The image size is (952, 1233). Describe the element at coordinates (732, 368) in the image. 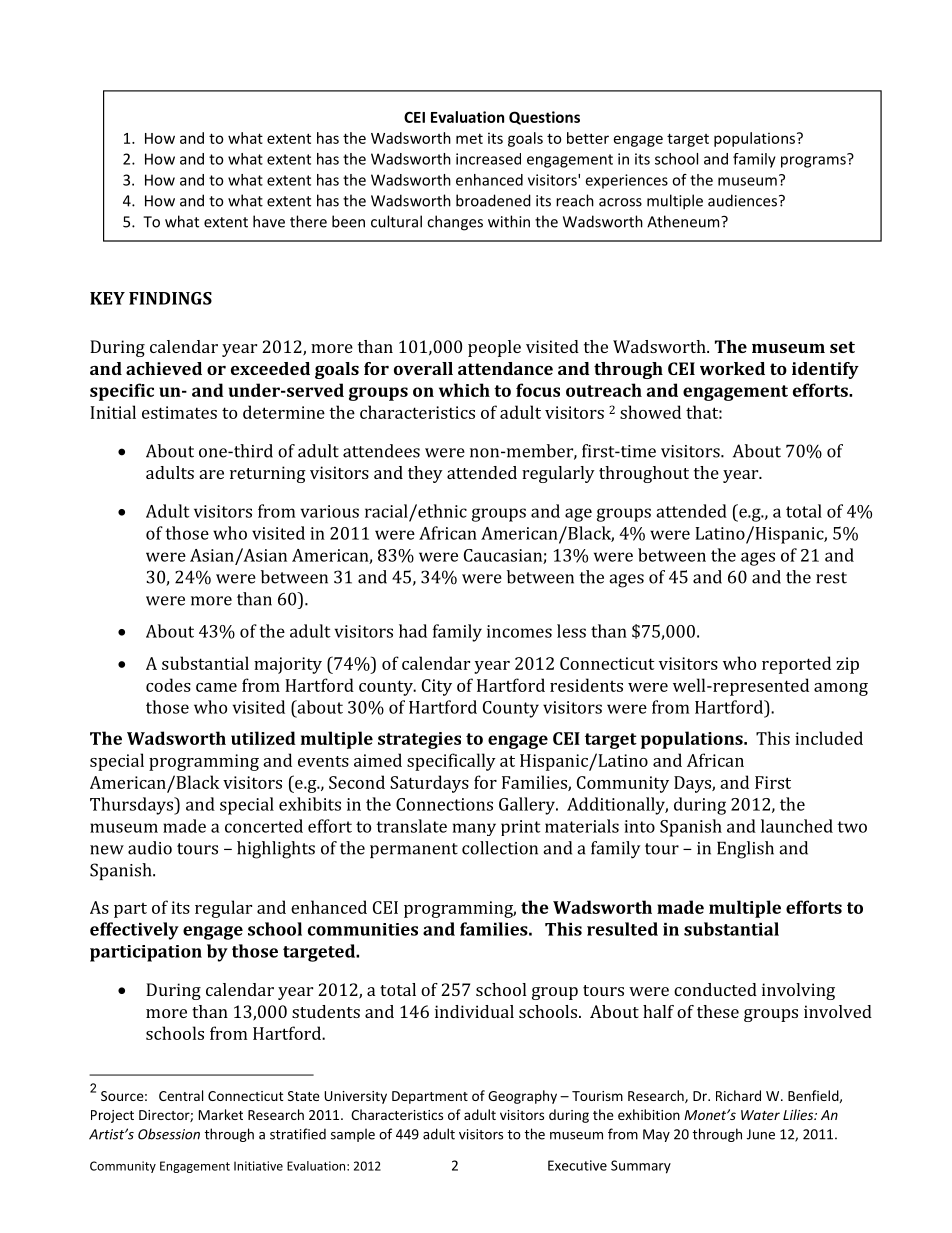

I see `worked` at that location.
